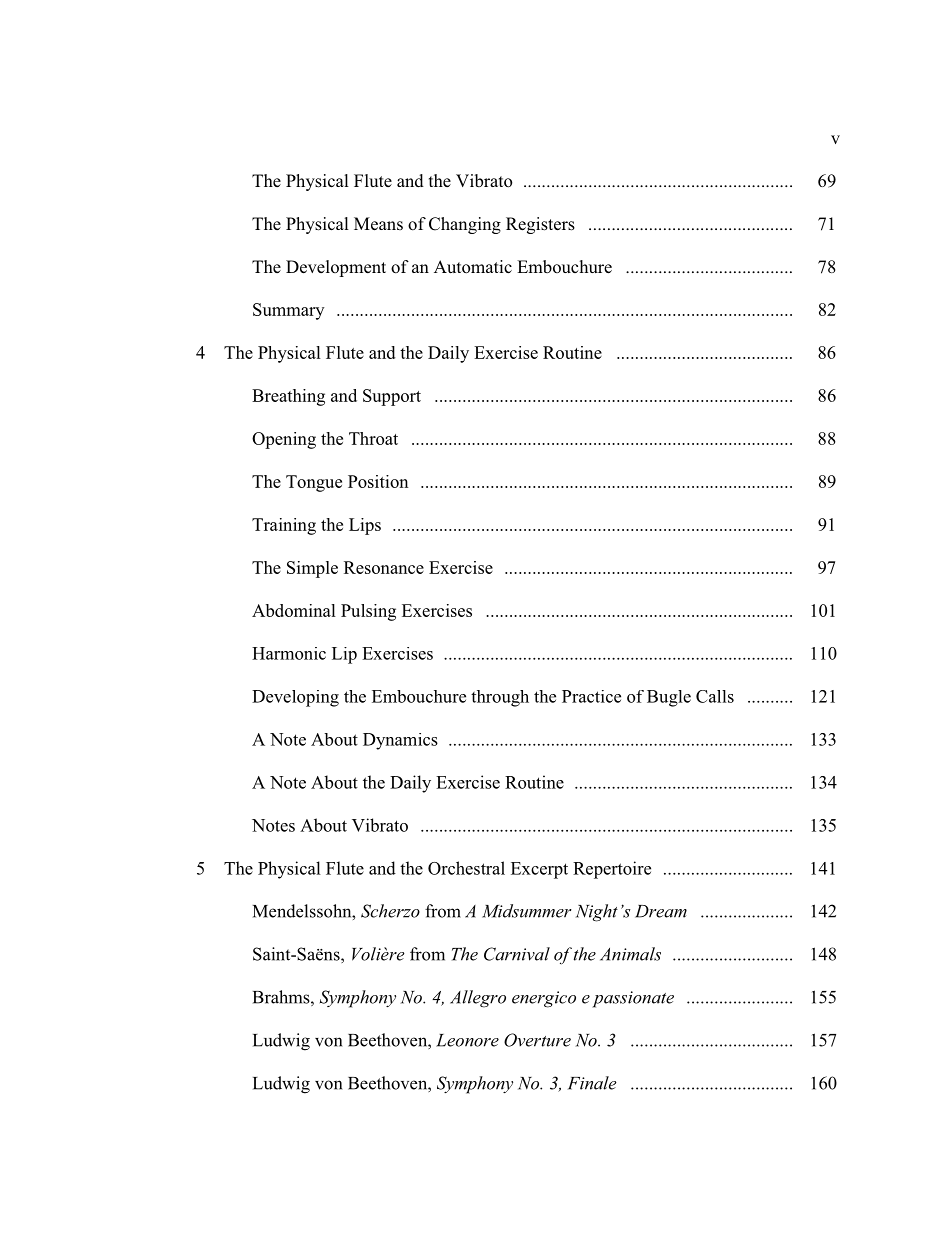  I want to click on Automatic, so click(473, 267).
